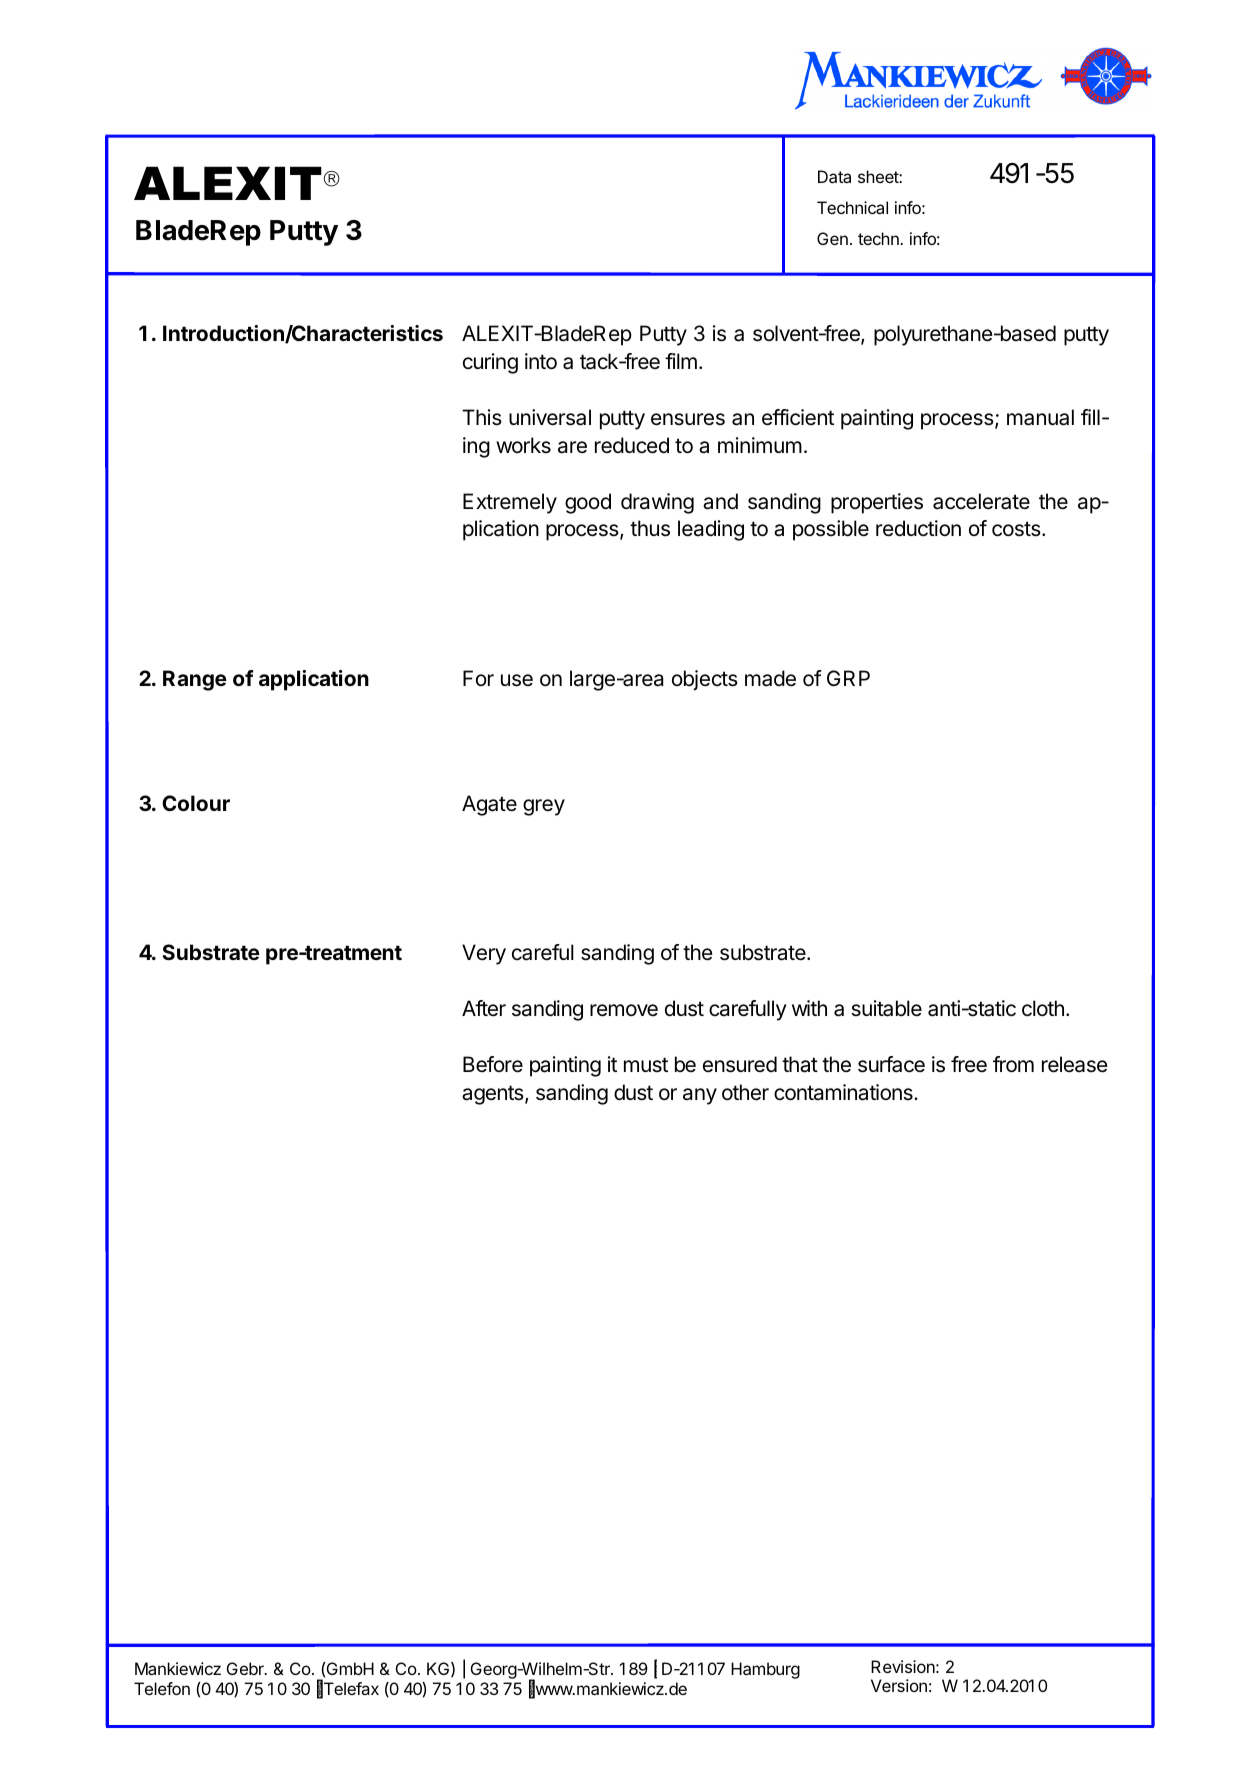  Describe the element at coordinates (834, 176) in the screenshot. I see `Data` at that location.
